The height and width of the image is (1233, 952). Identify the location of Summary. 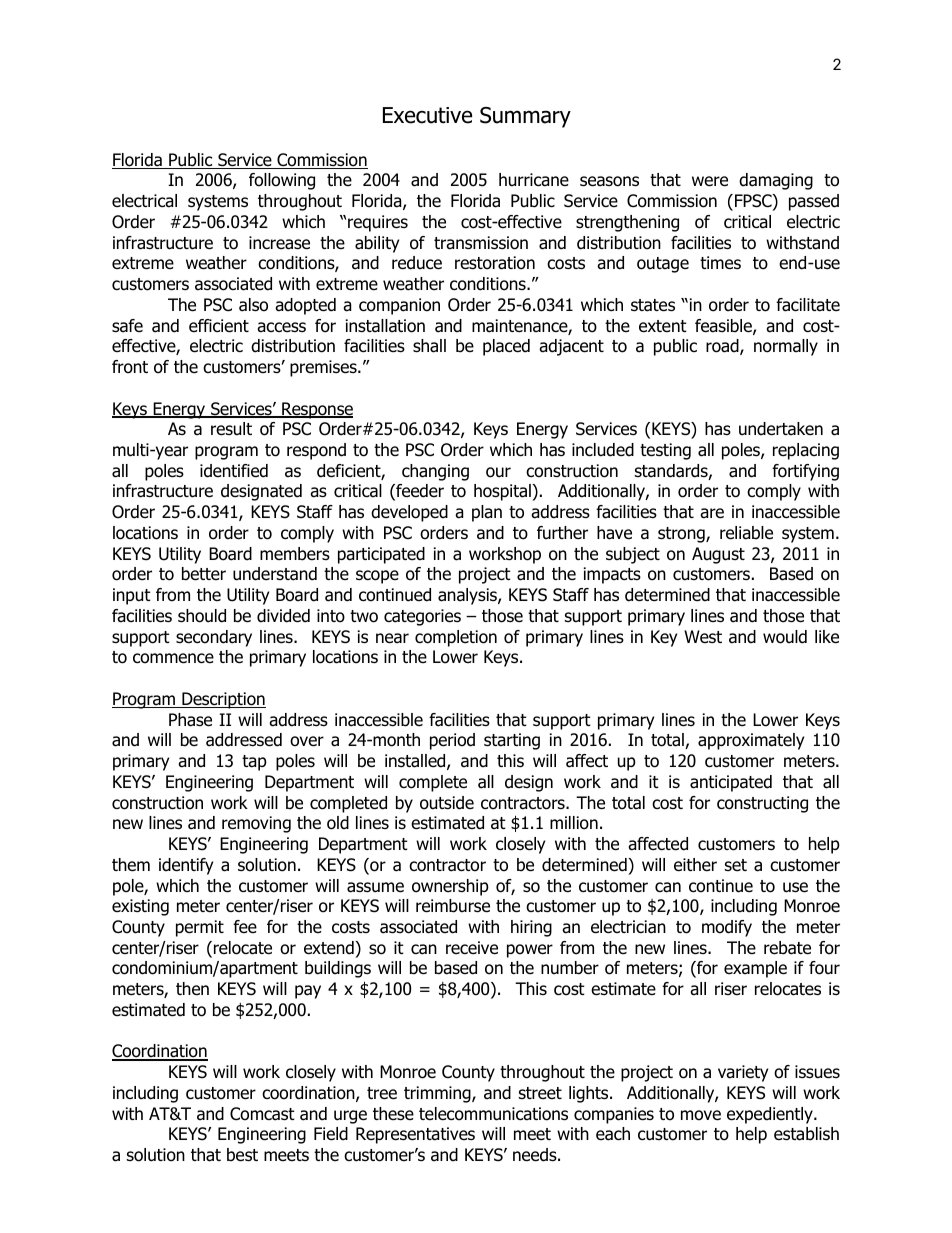
(525, 117).
